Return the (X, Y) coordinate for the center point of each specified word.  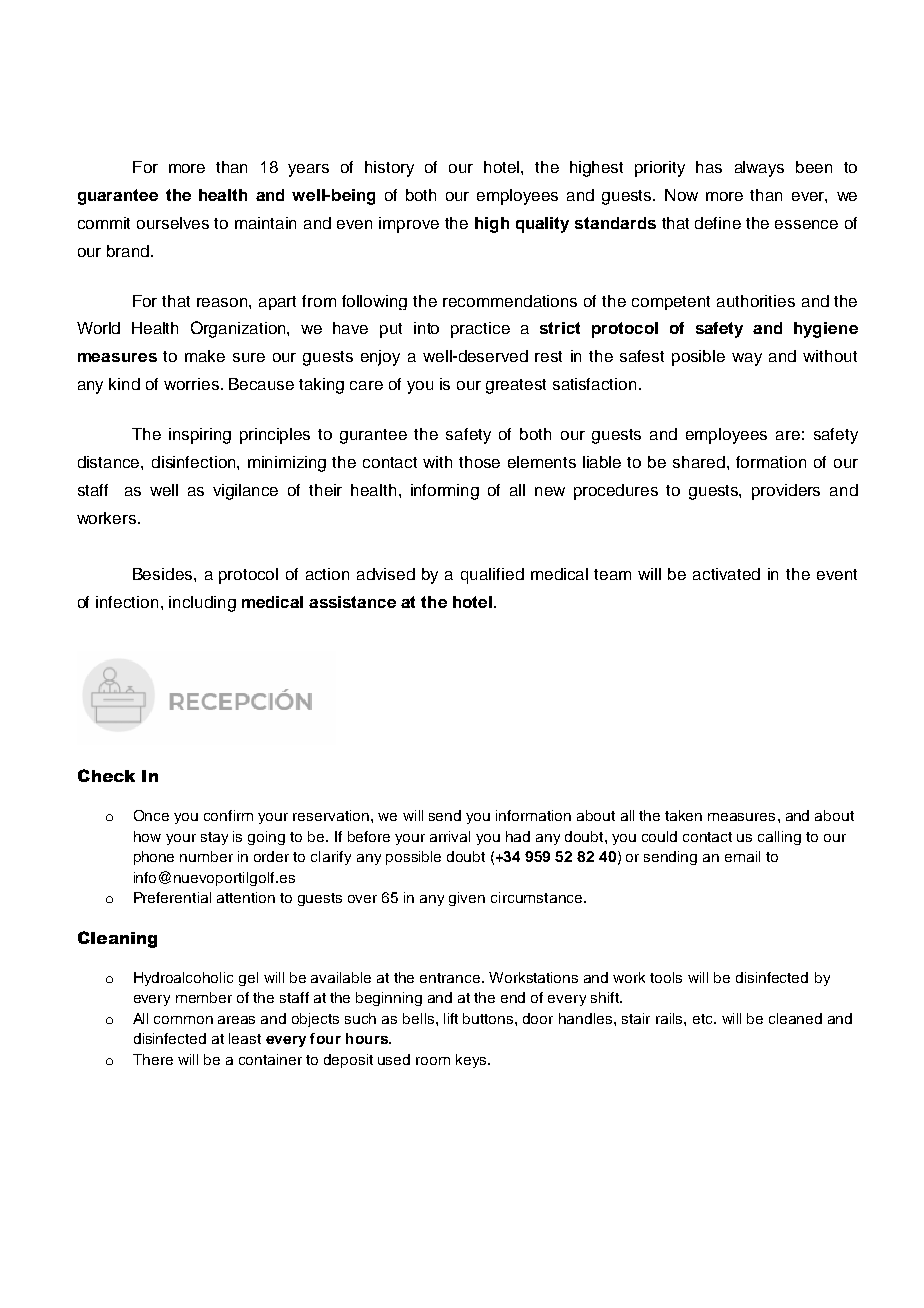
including (202, 604)
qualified (492, 576)
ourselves (173, 223)
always (759, 169)
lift (451, 1018)
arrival (450, 836)
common (183, 1020)
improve (409, 225)
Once (151, 815)
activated (726, 574)
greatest (516, 386)
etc (704, 1019)
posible (698, 358)
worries (191, 384)
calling (779, 838)
